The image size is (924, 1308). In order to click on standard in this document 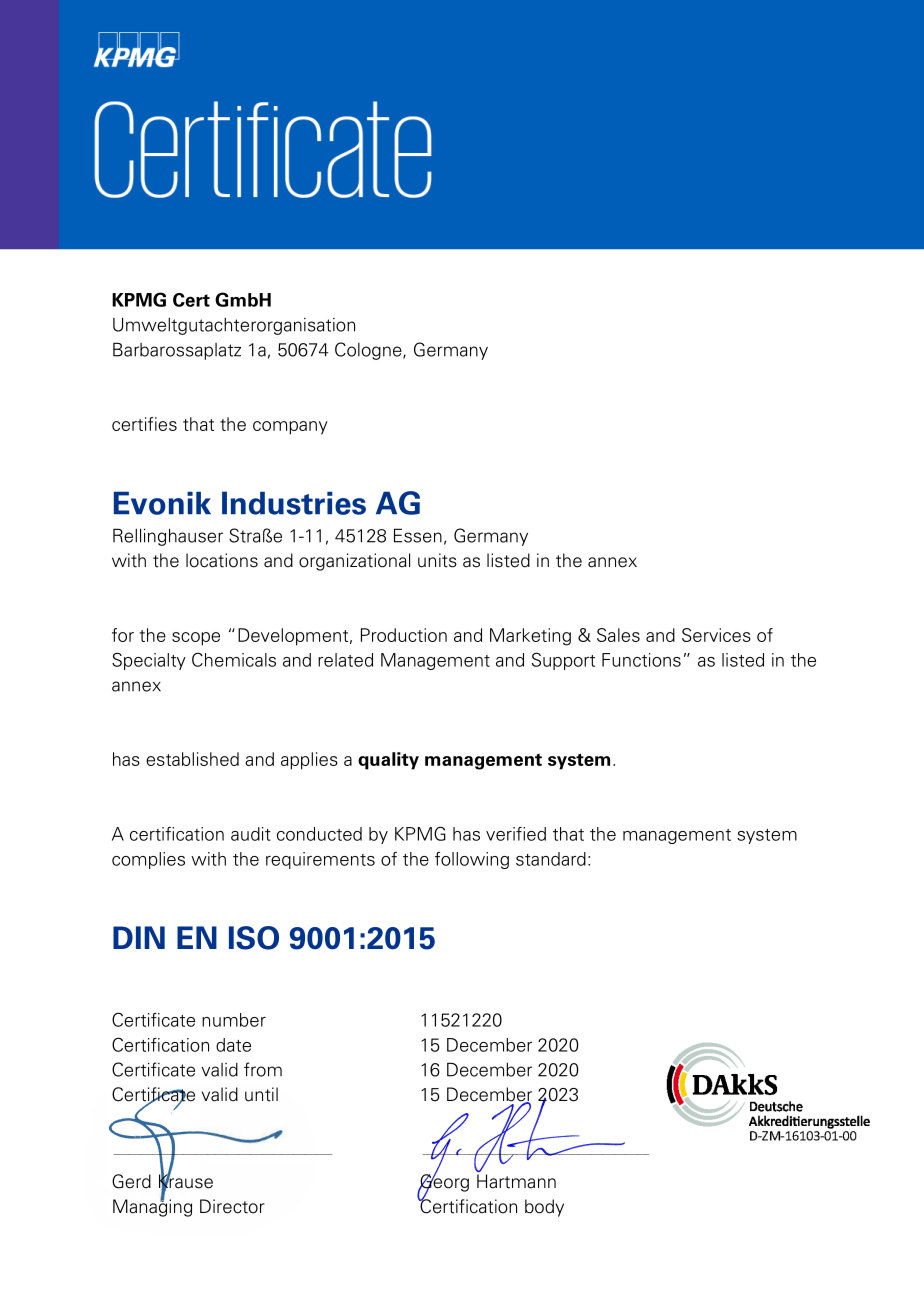, I will do `click(551, 859)`.
